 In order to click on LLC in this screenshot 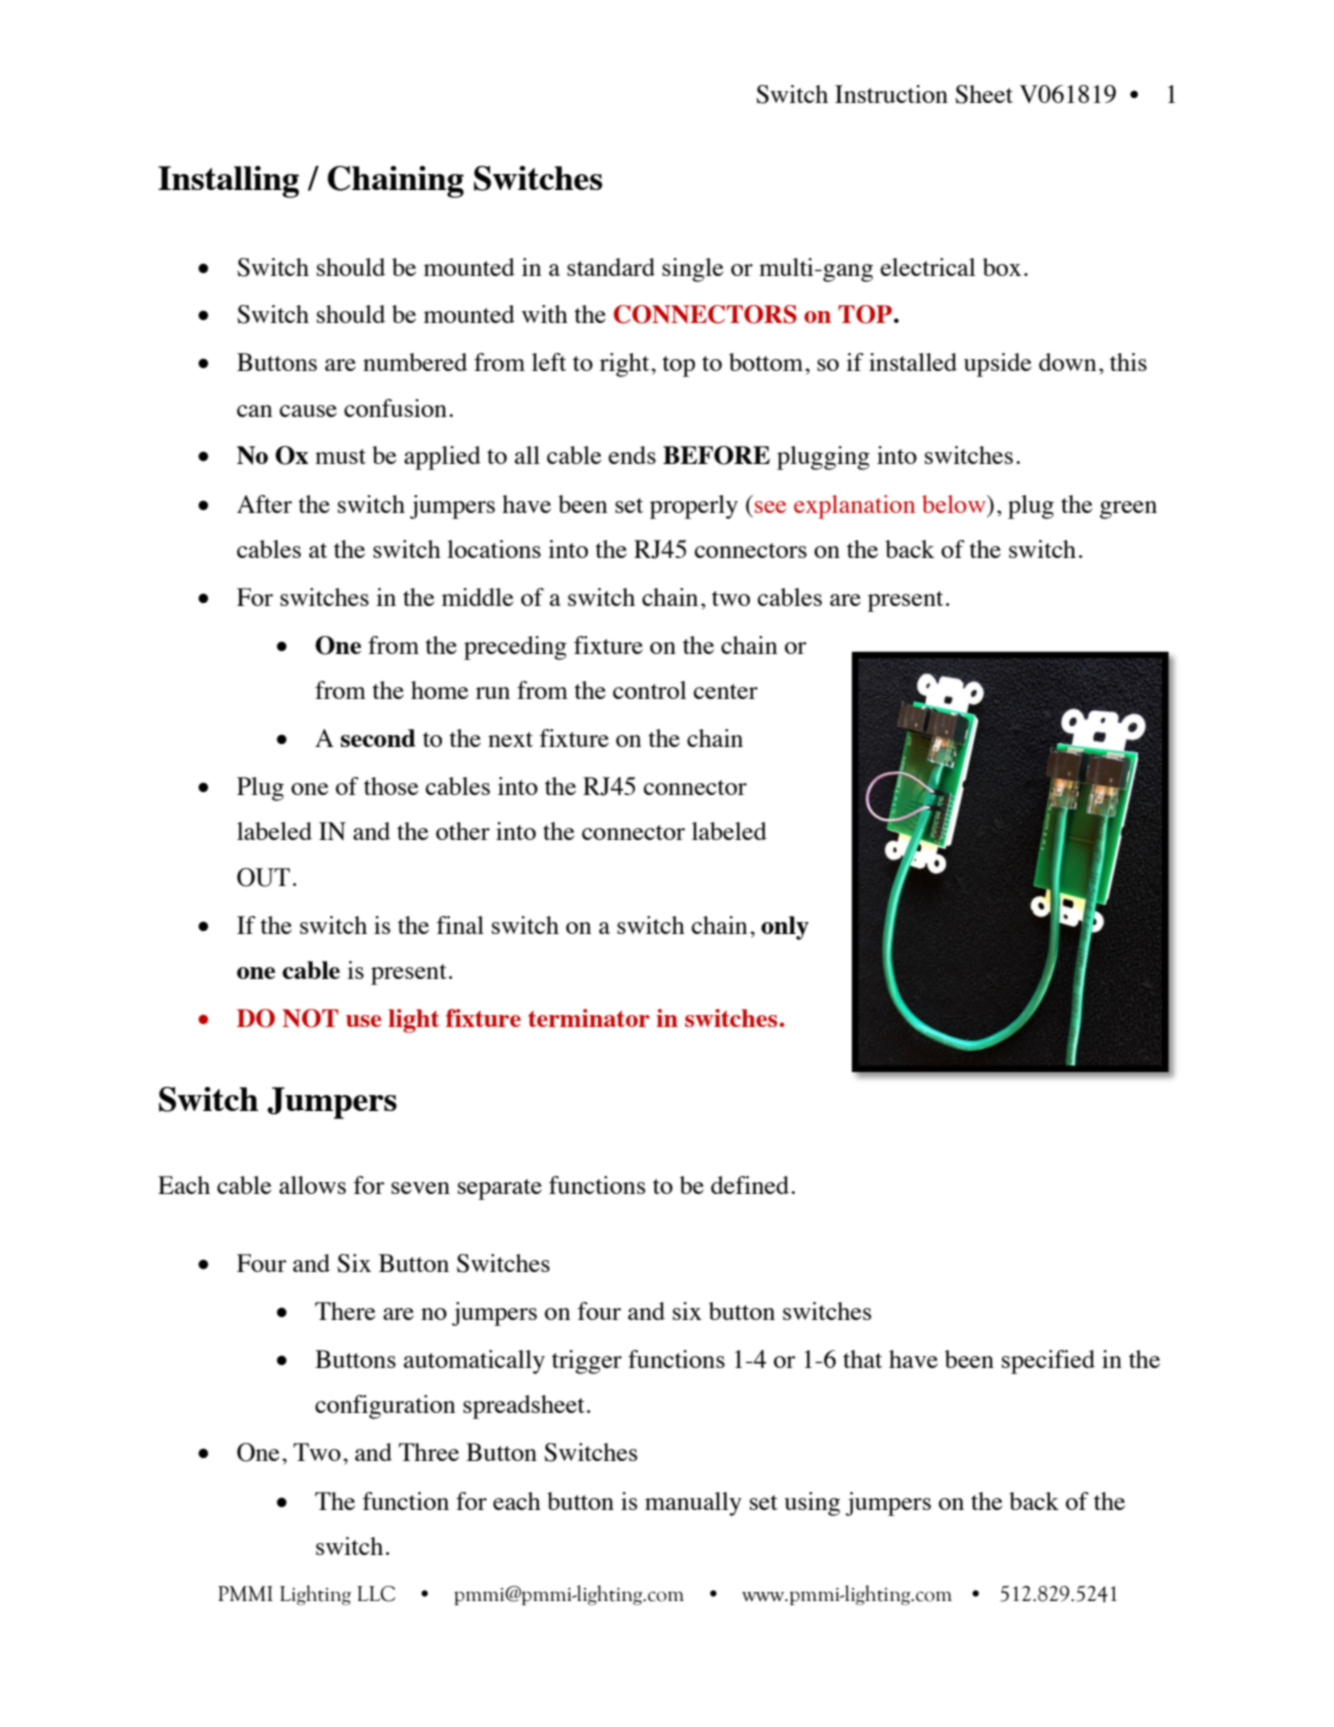, I will do `click(376, 1594)`.
